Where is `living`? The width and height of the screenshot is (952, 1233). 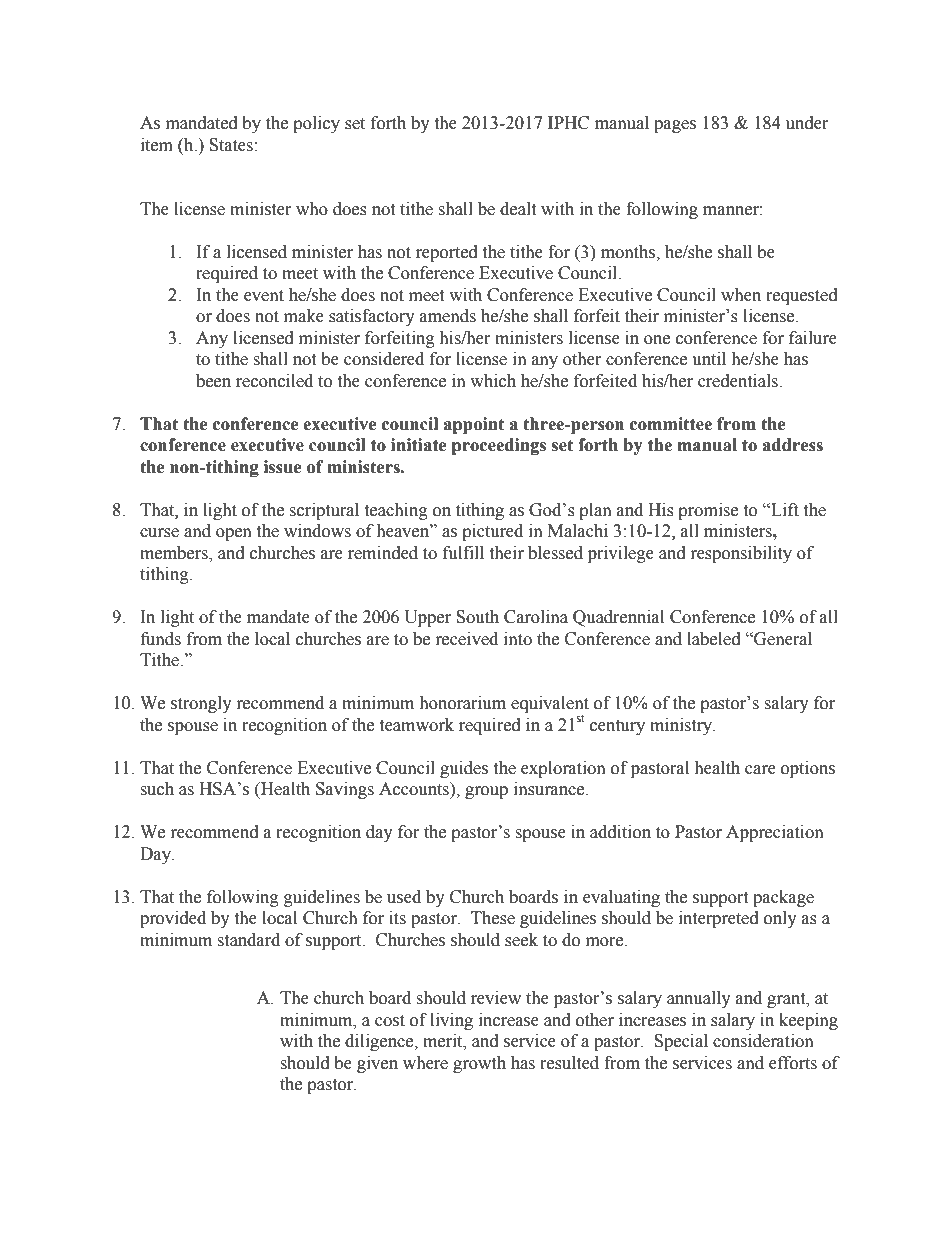 living is located at coordinates (451, 1021).
